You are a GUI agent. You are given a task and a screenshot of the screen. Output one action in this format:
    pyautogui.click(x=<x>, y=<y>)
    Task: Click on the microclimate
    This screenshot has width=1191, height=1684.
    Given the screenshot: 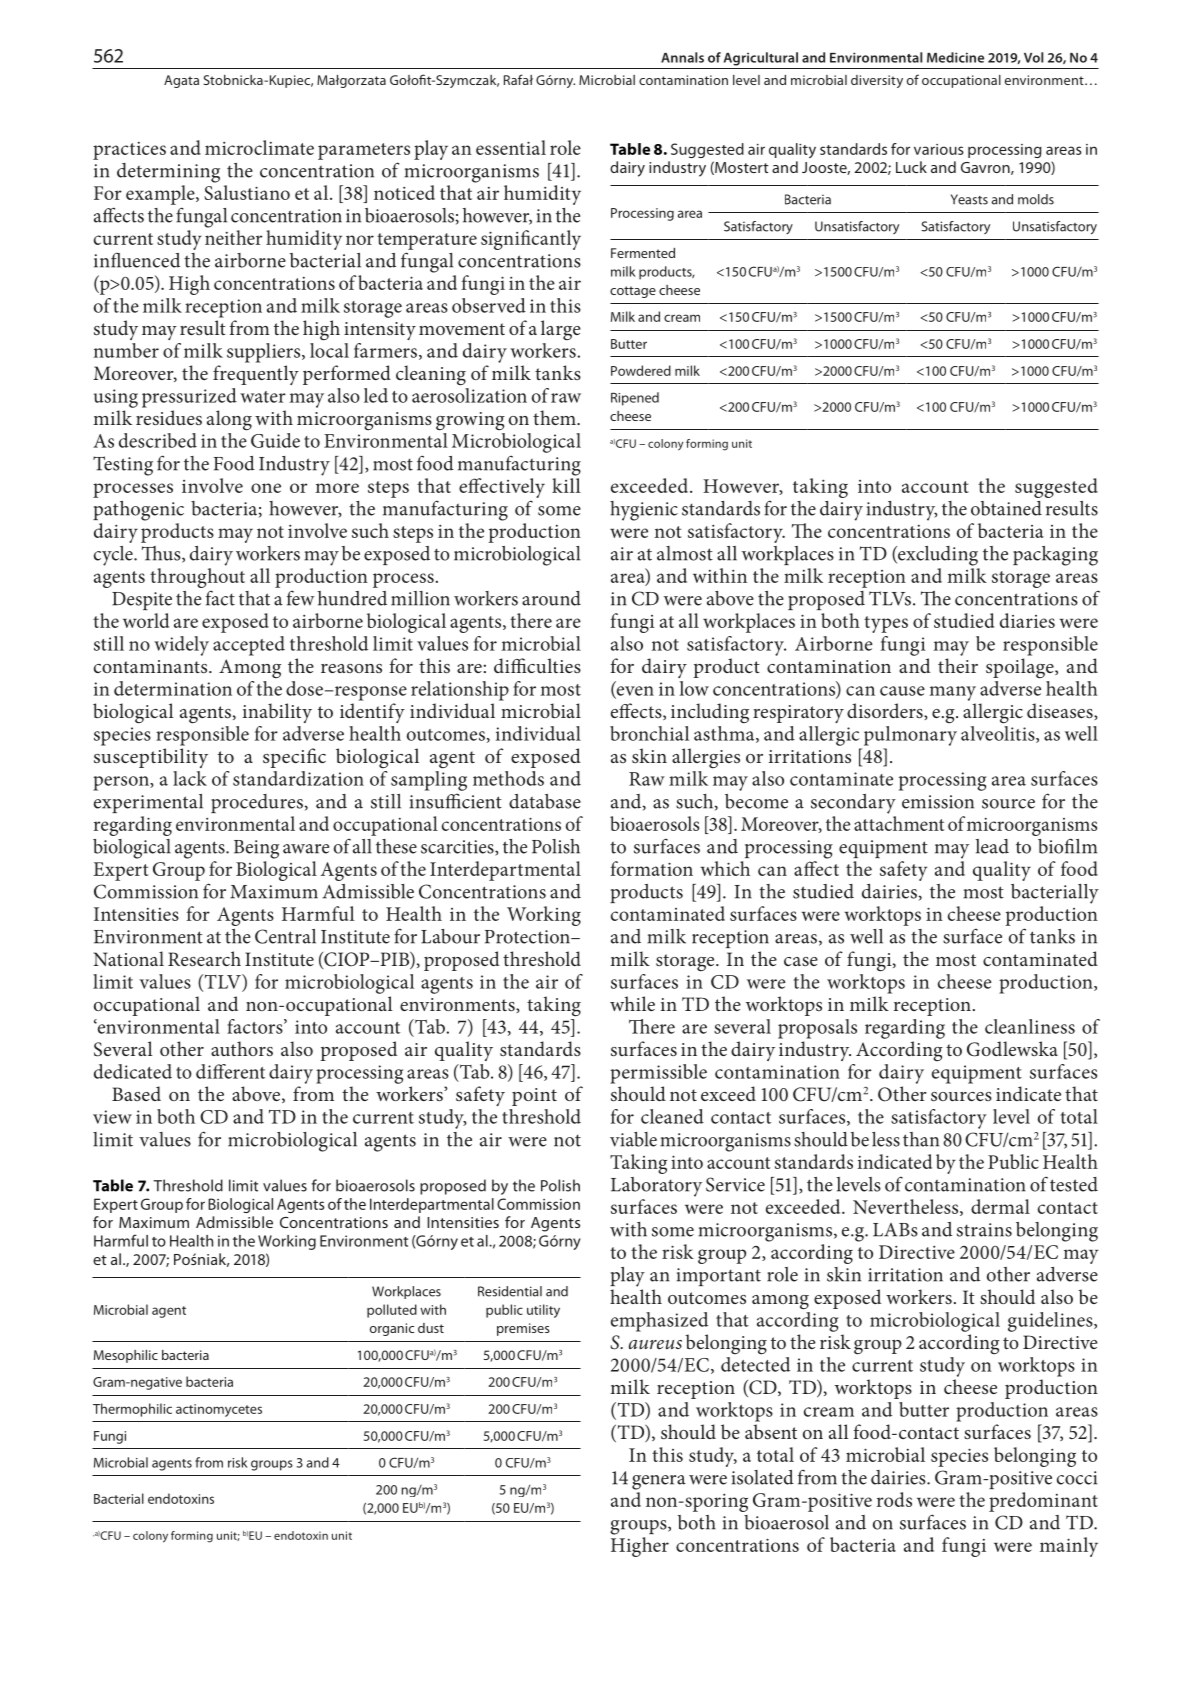 What is the action you would take?
    pyautogui.click(x=259, y=147)
